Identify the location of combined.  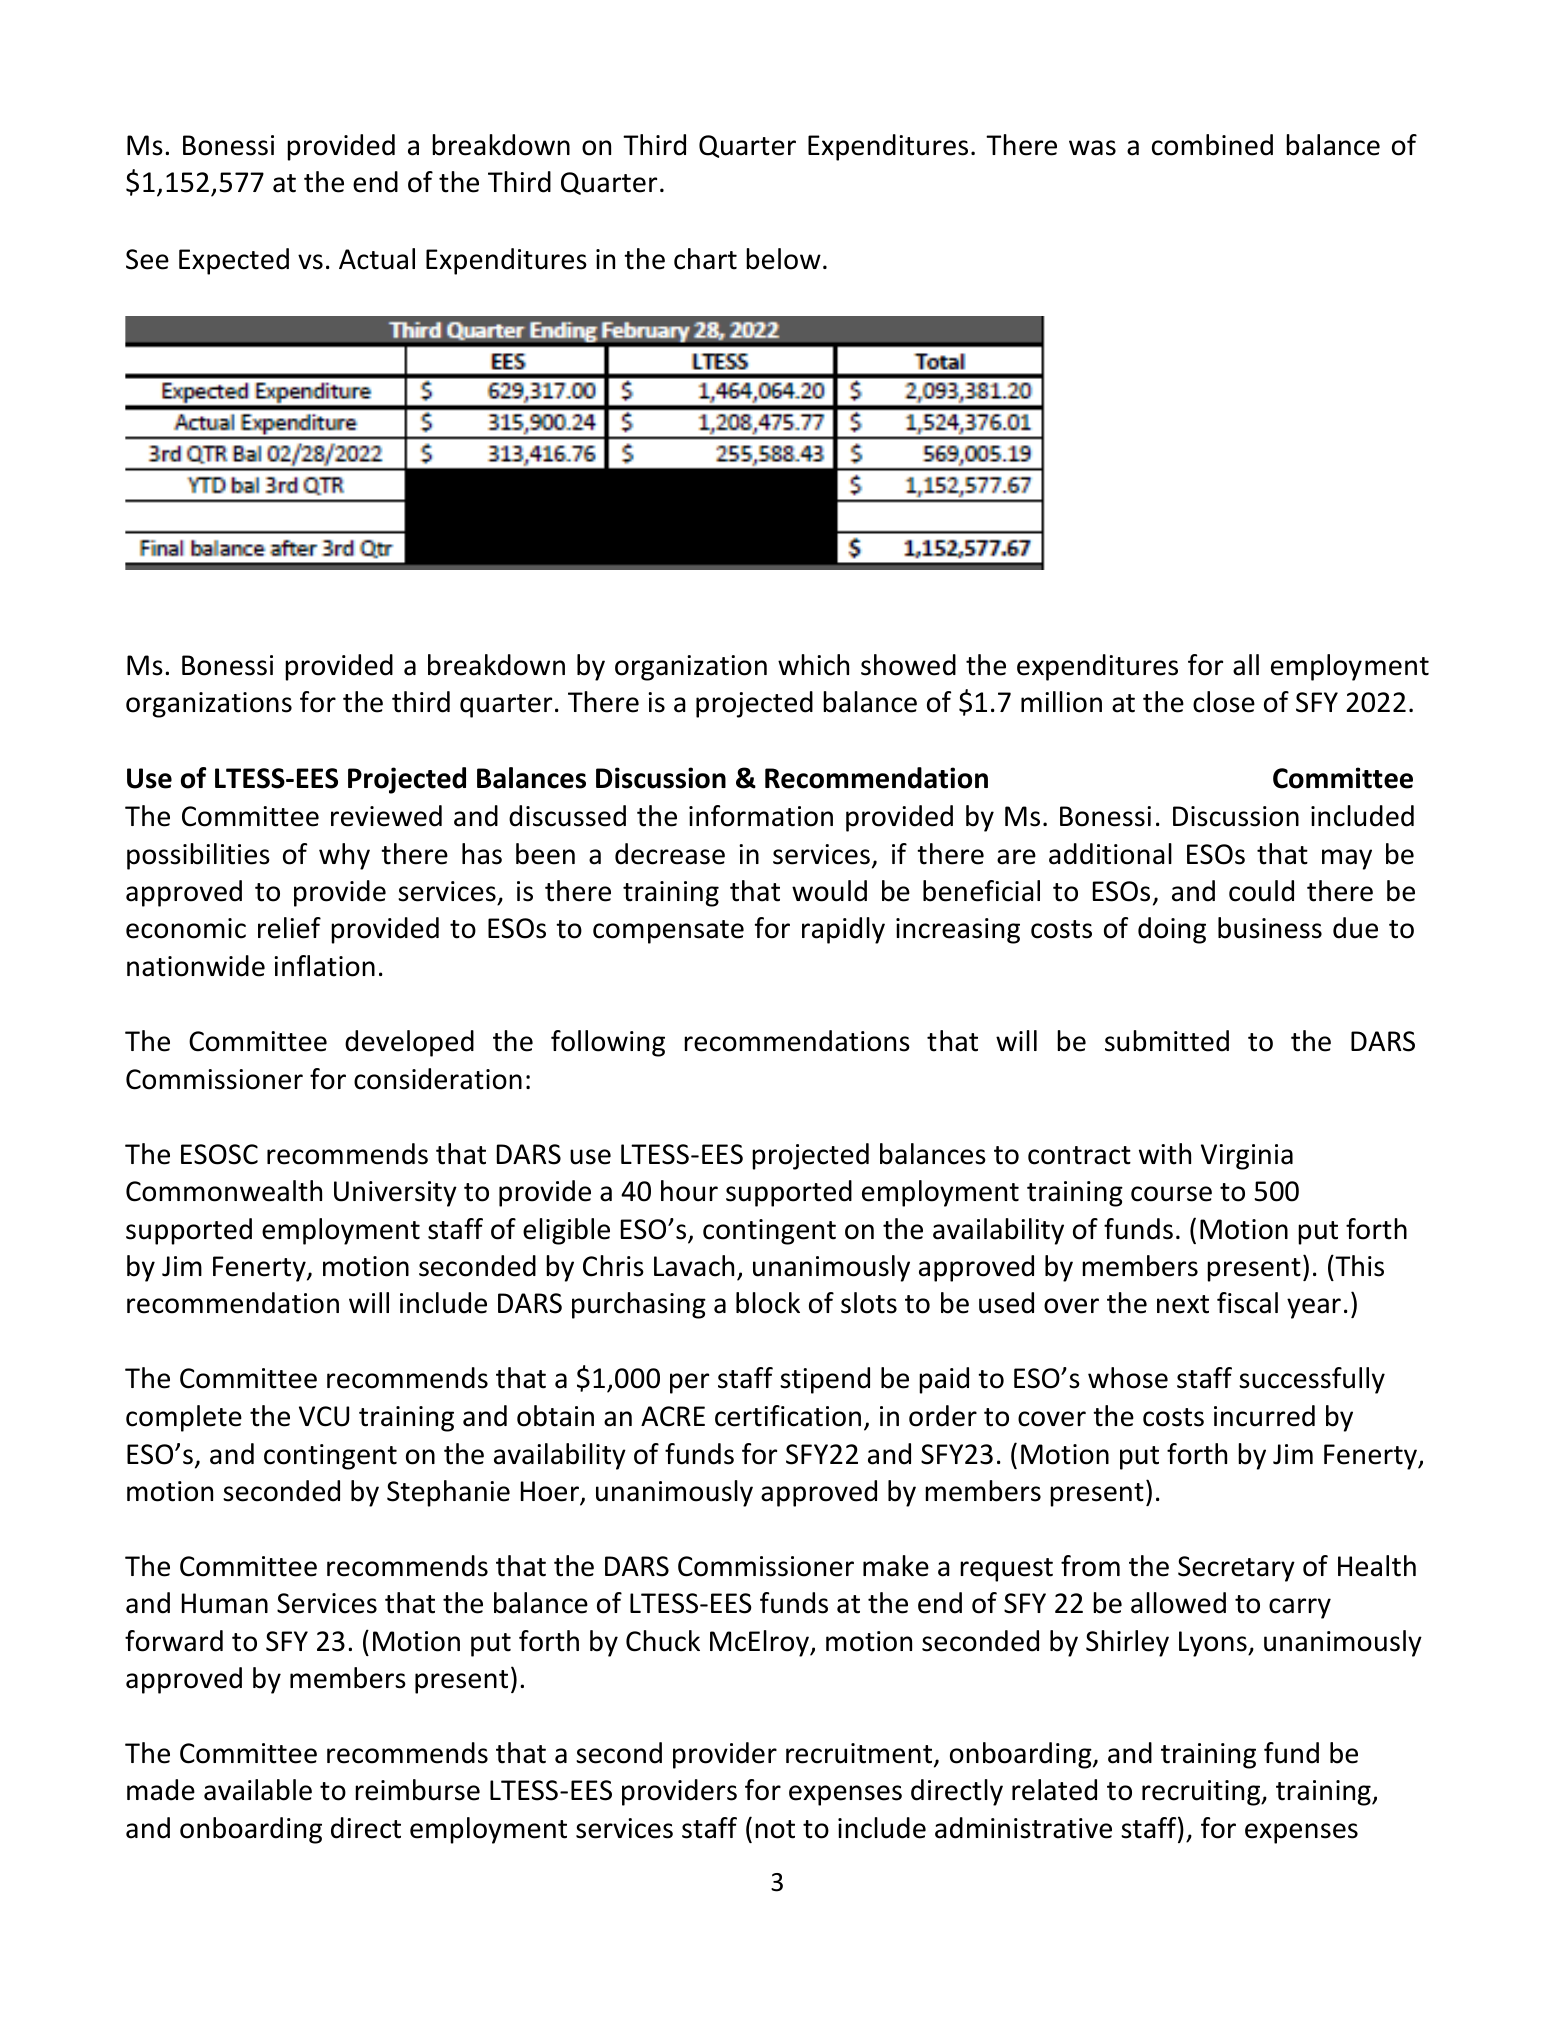
(1212, 145).
